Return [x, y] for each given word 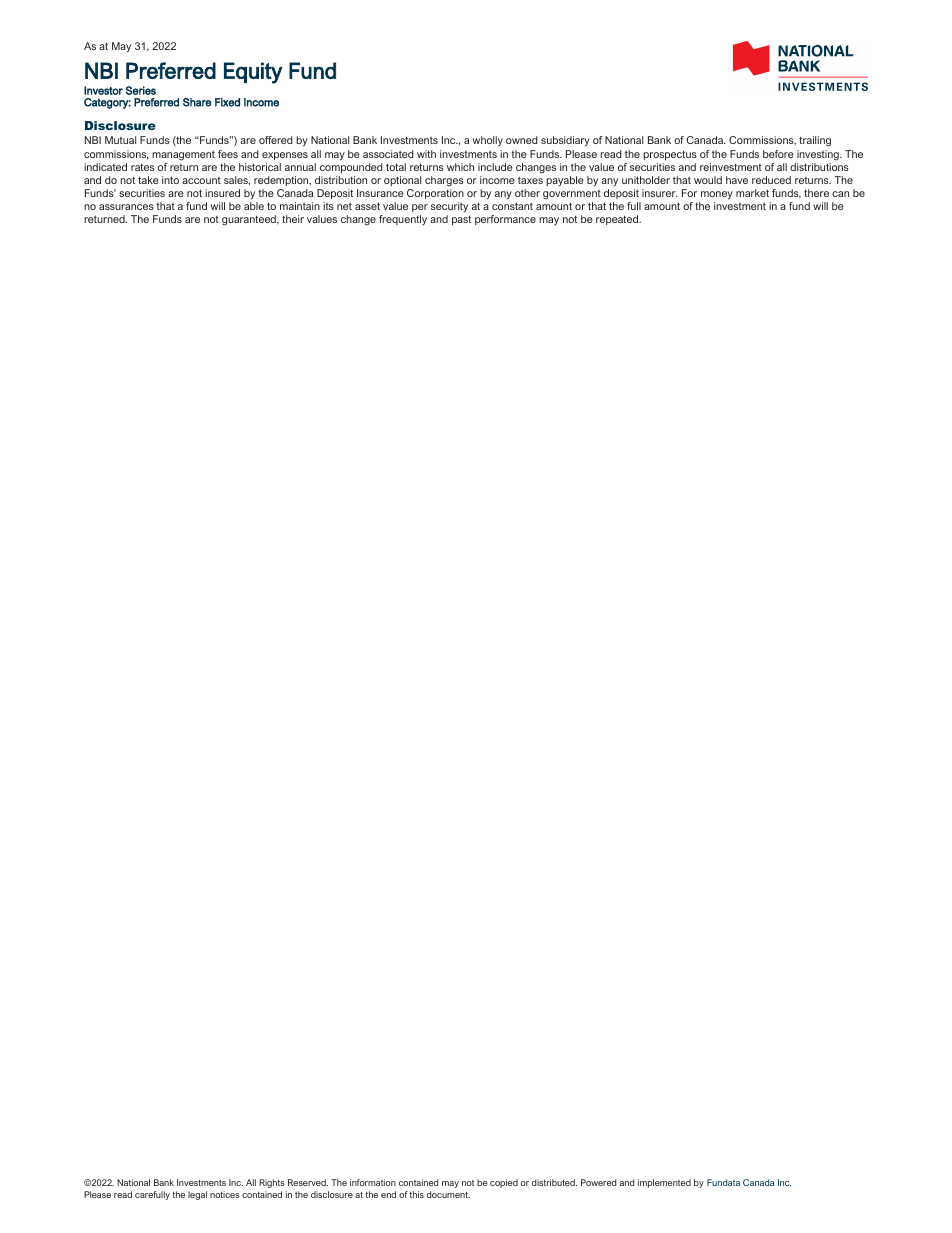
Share [197, 102]
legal [197, 1195]
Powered [598, 1182]
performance [505, 220]
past [461, 220]
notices [225, 1194]
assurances [126, 207]
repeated [618, 220]
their [293, 219]
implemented [664, 1183]
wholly [487, 141]
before [778, 154]
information [373, 1182]
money [717, 195]
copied [504, 1183]
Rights [272, 1183]
